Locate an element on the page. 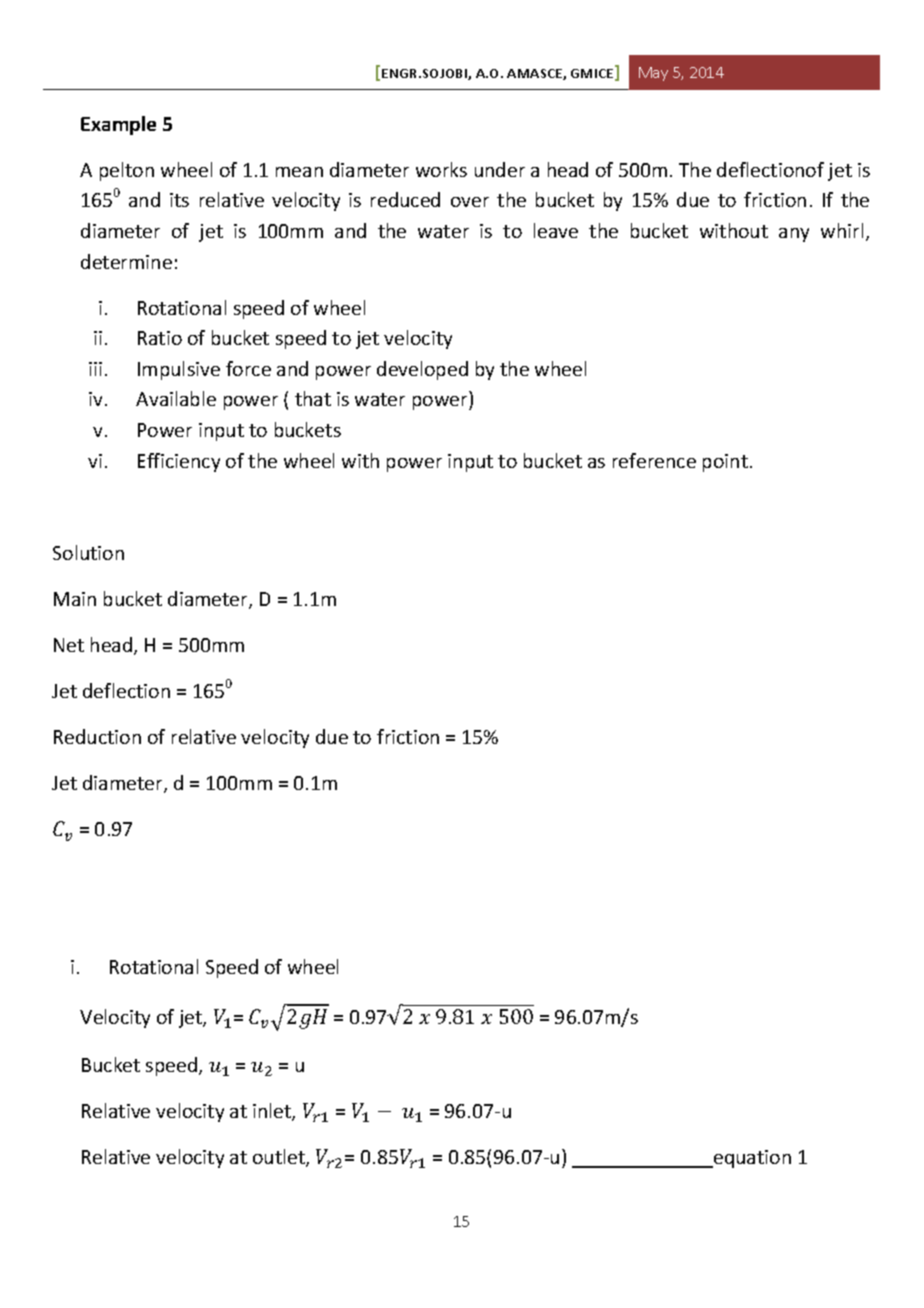  Main is located at coordinates (75, 599).
